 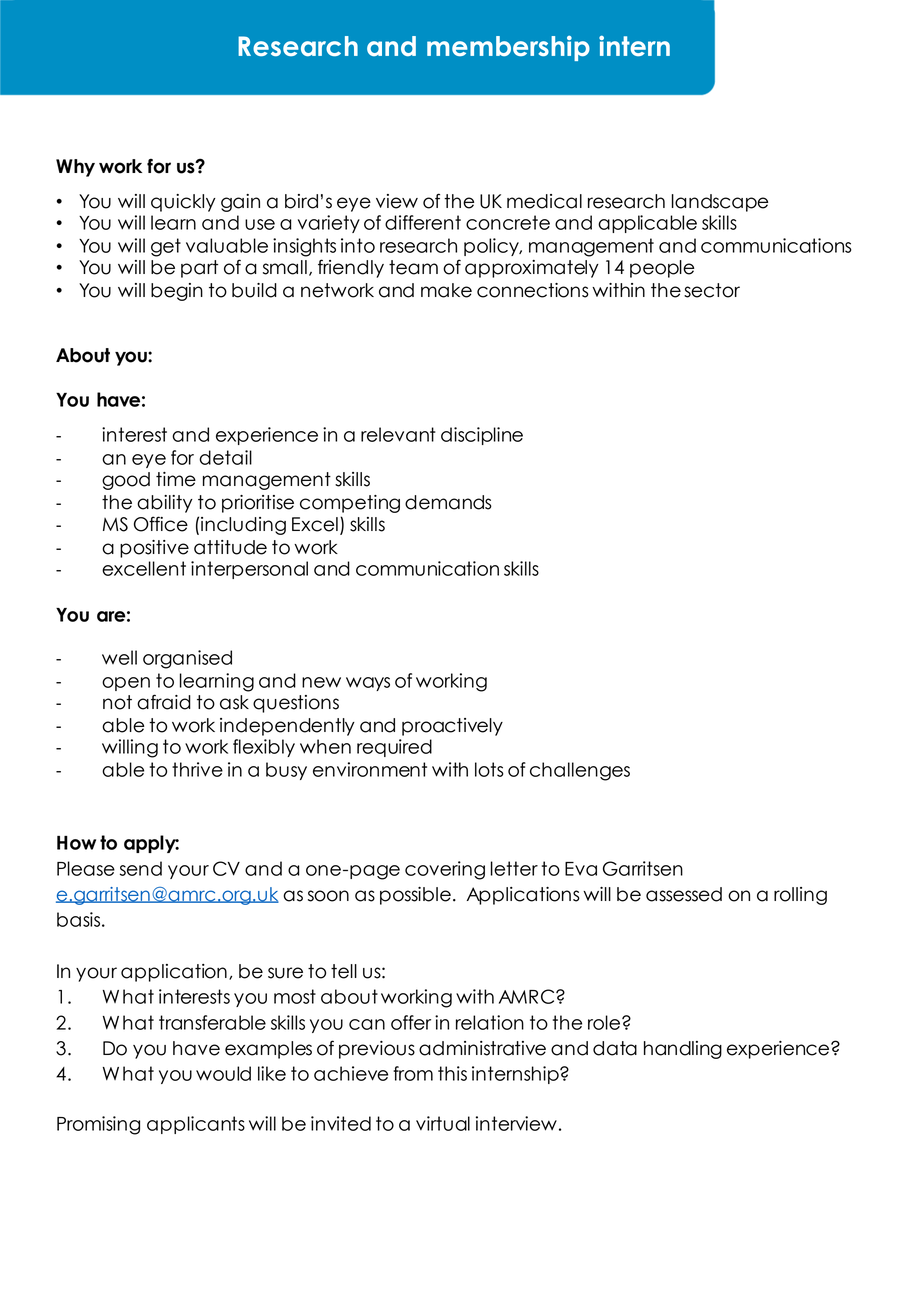 I want to click on positive, so click(x=154, y=549).
